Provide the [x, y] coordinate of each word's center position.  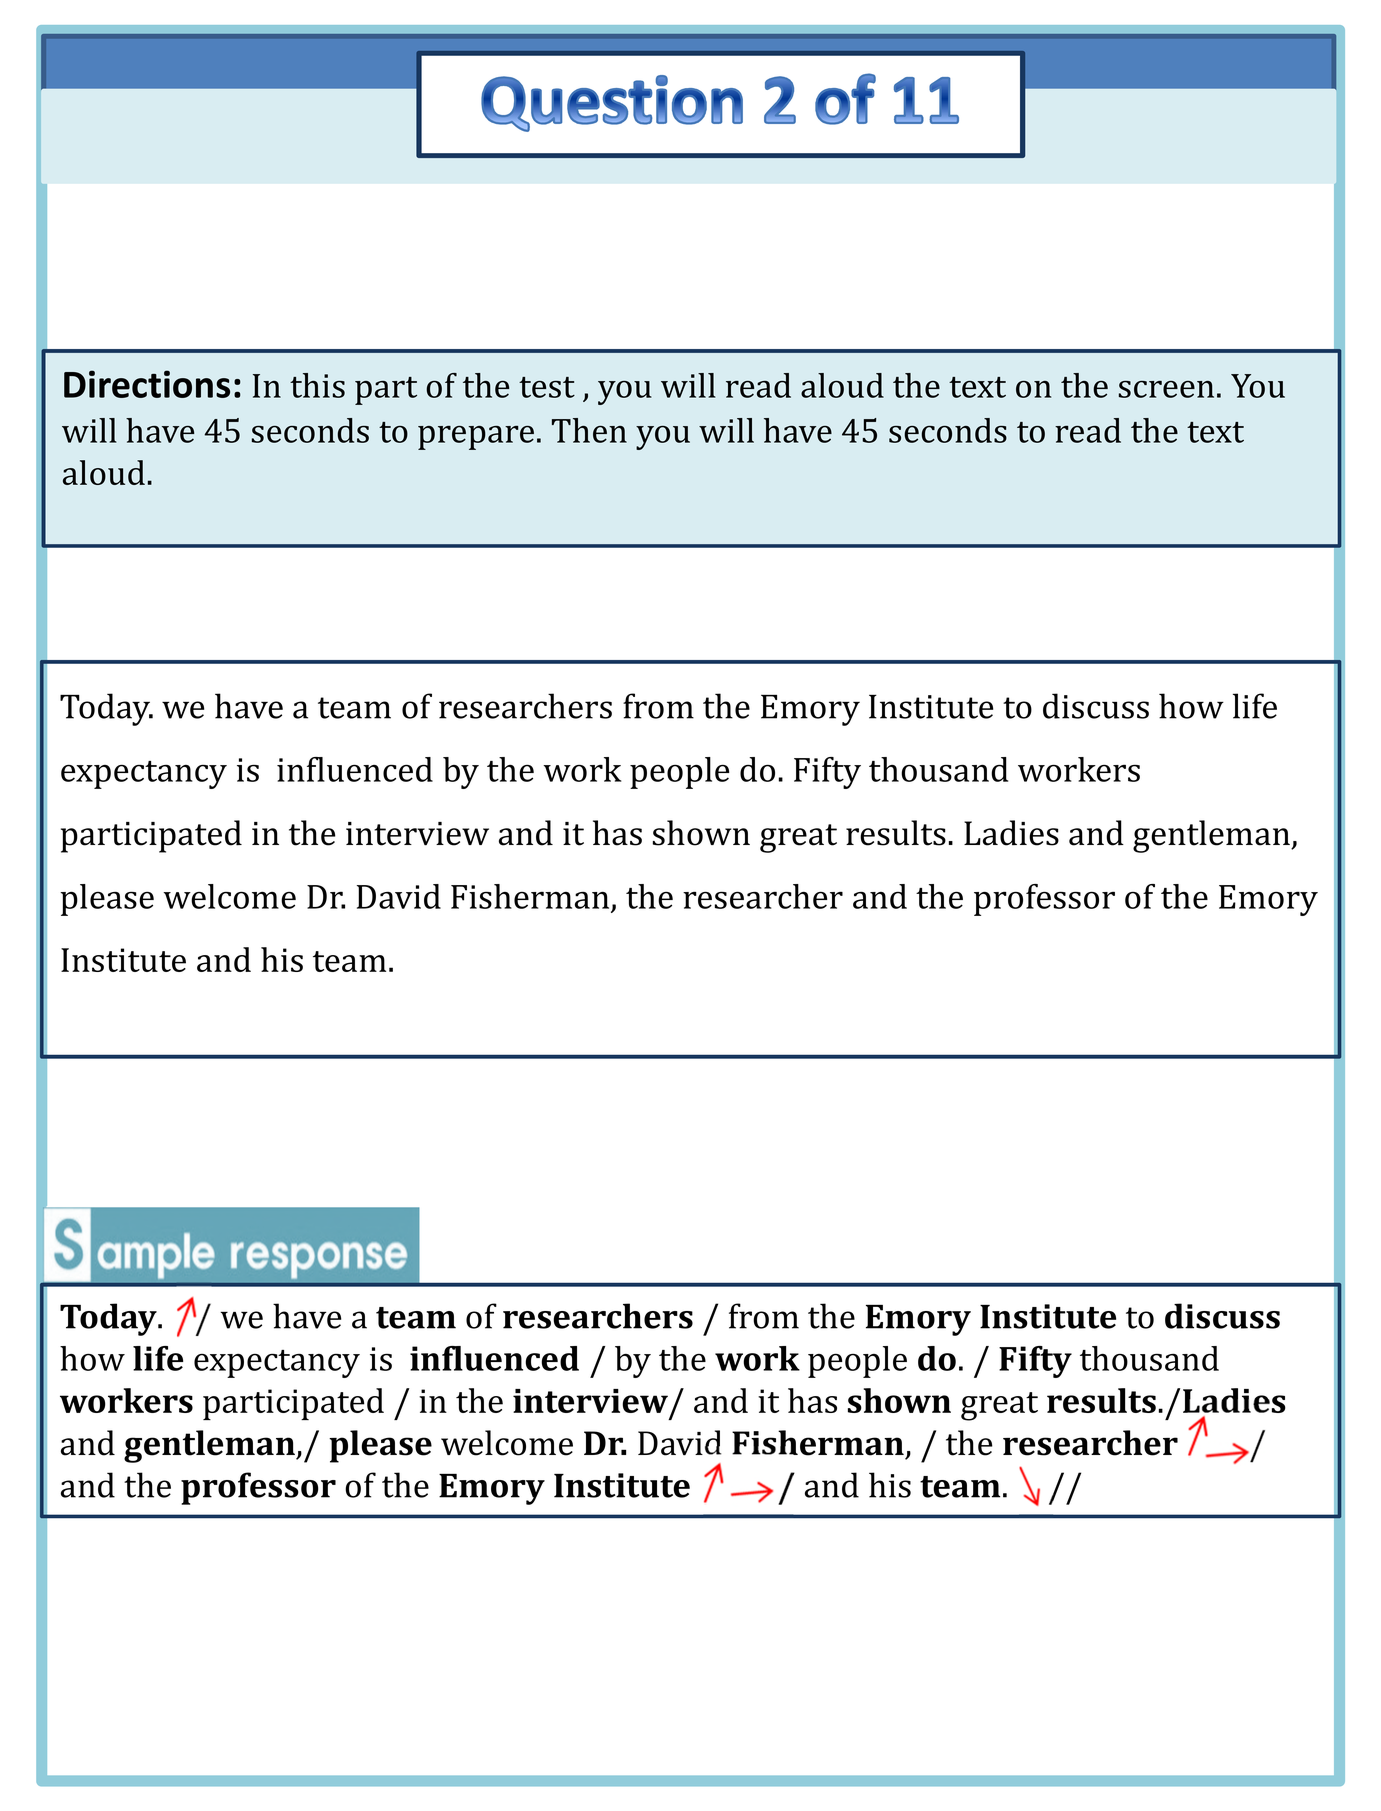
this [317, 385]
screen [1166, 389]
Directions [147, 384]
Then [589, 430]
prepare [476, 438]
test [547, 387]
